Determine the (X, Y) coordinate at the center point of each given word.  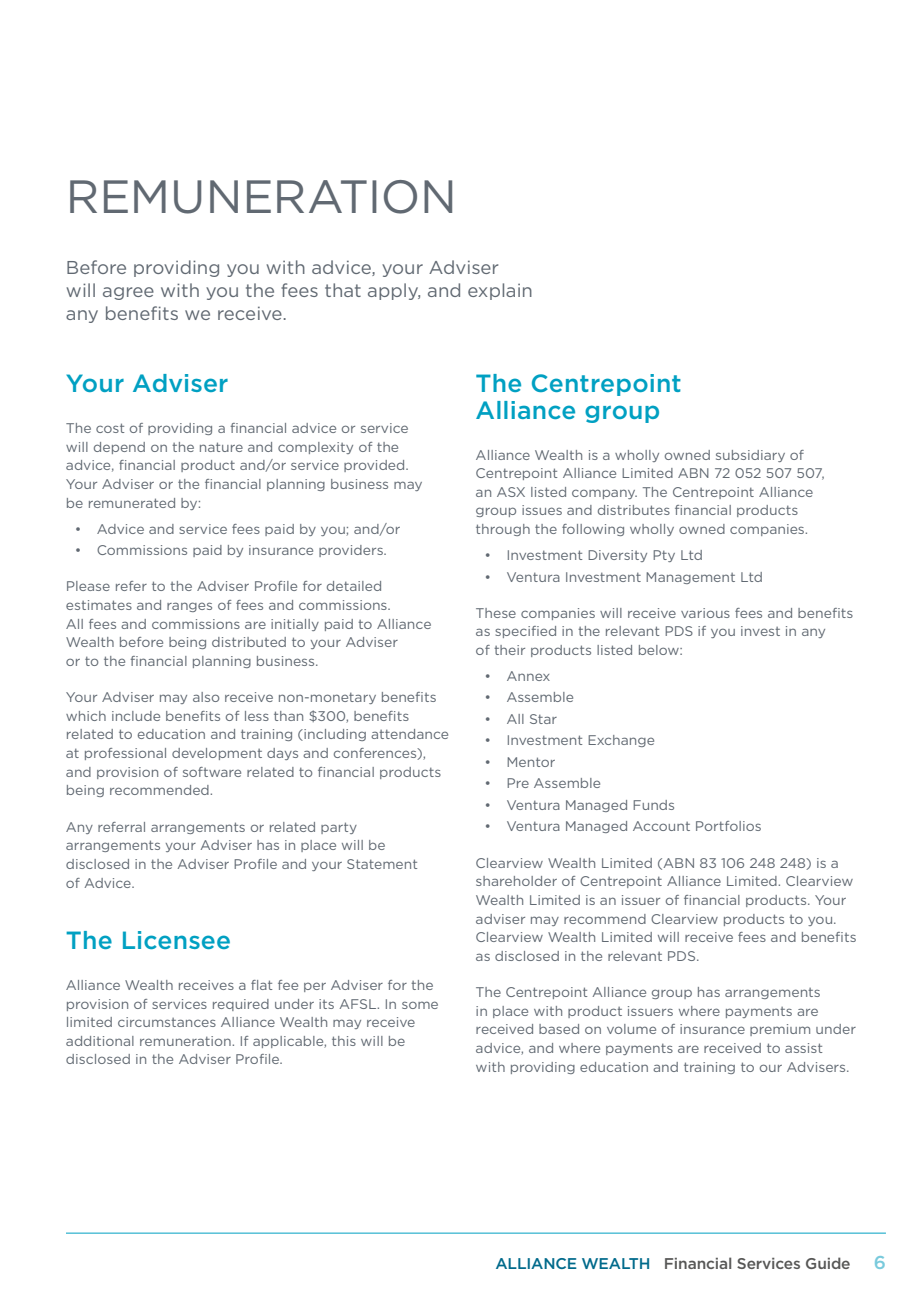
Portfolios (728, 826)
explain (500, 291)
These (496, 613)
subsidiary (750, 456)
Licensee (176, 940)
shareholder (516, 881)
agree (128, 293)
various (705, 613)
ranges (189, 607)
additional (100, 1041)
